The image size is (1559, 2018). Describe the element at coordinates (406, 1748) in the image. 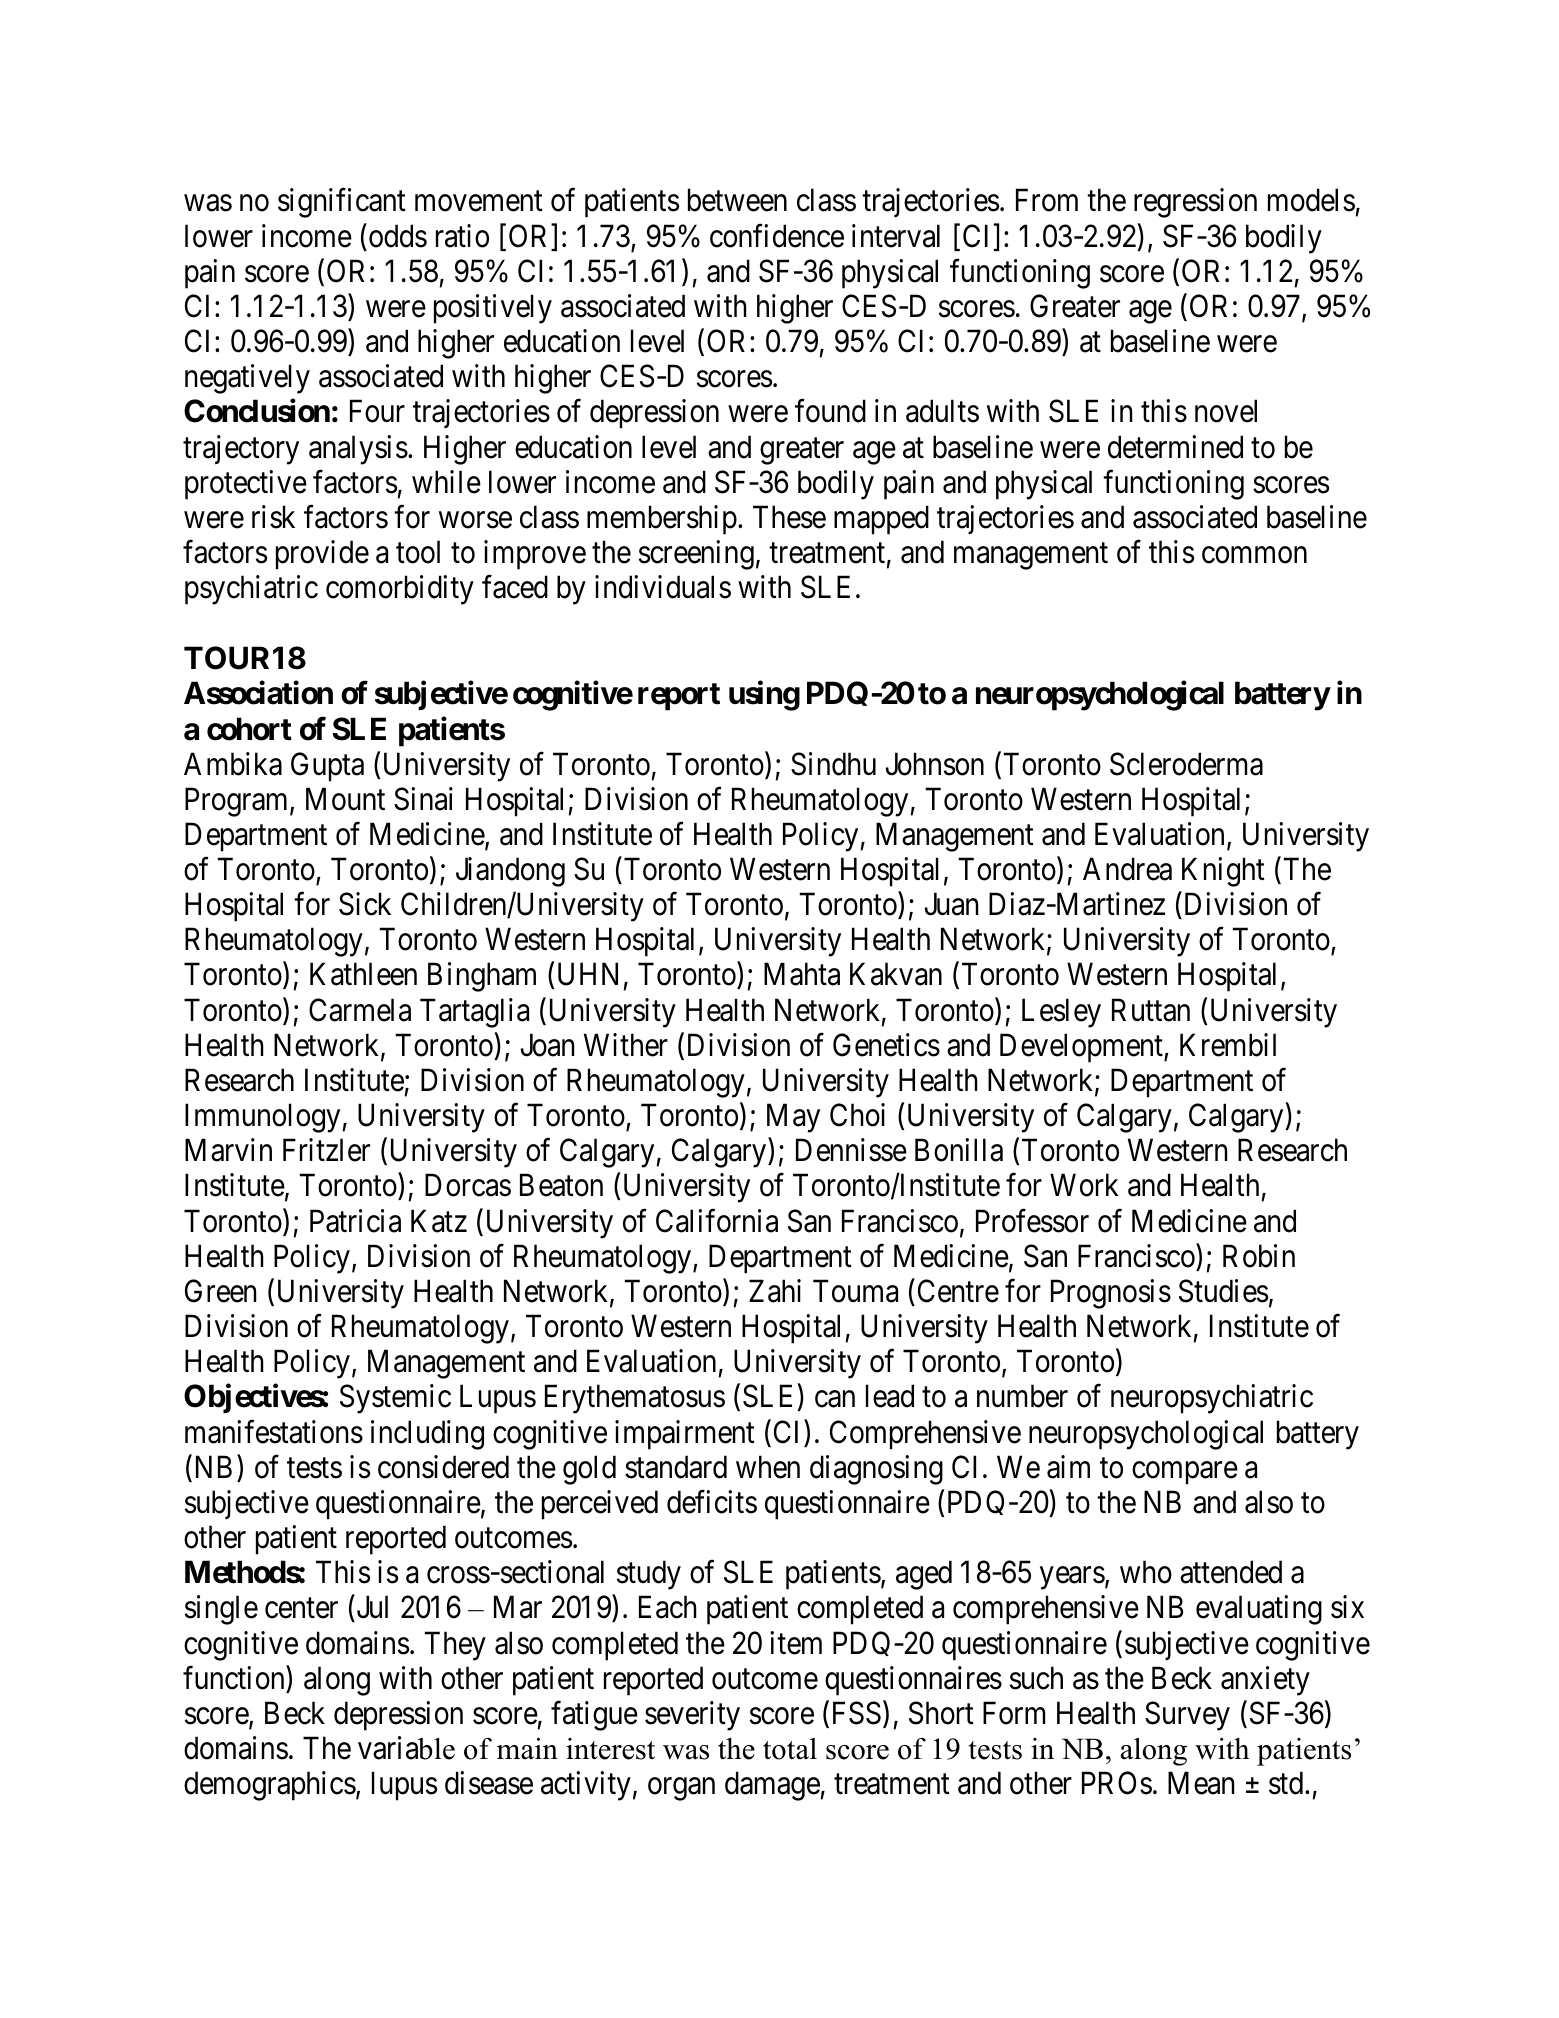

I see `variable` at that location.
